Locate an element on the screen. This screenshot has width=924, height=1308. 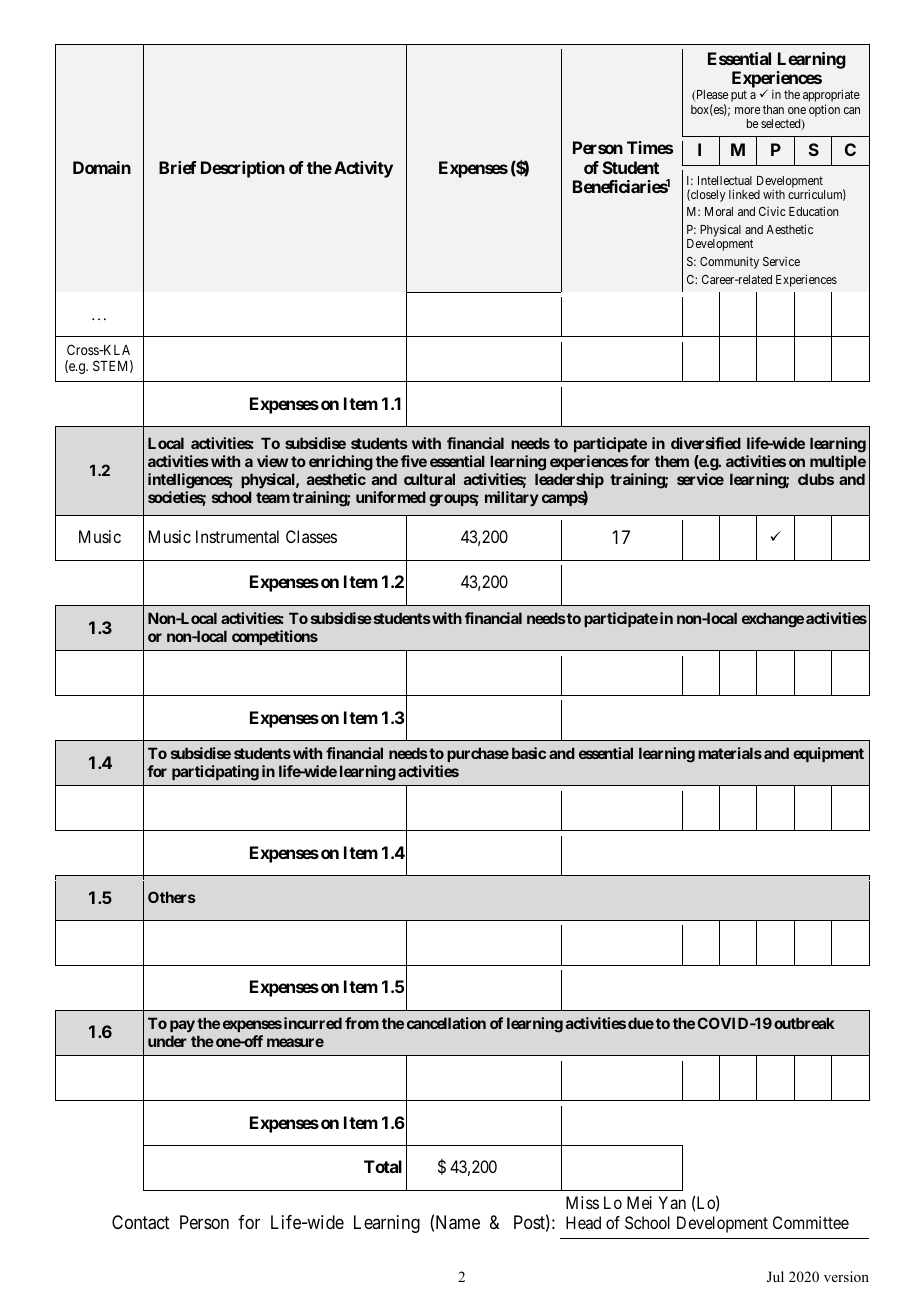
diversified is located at coordinates (706, 443).
